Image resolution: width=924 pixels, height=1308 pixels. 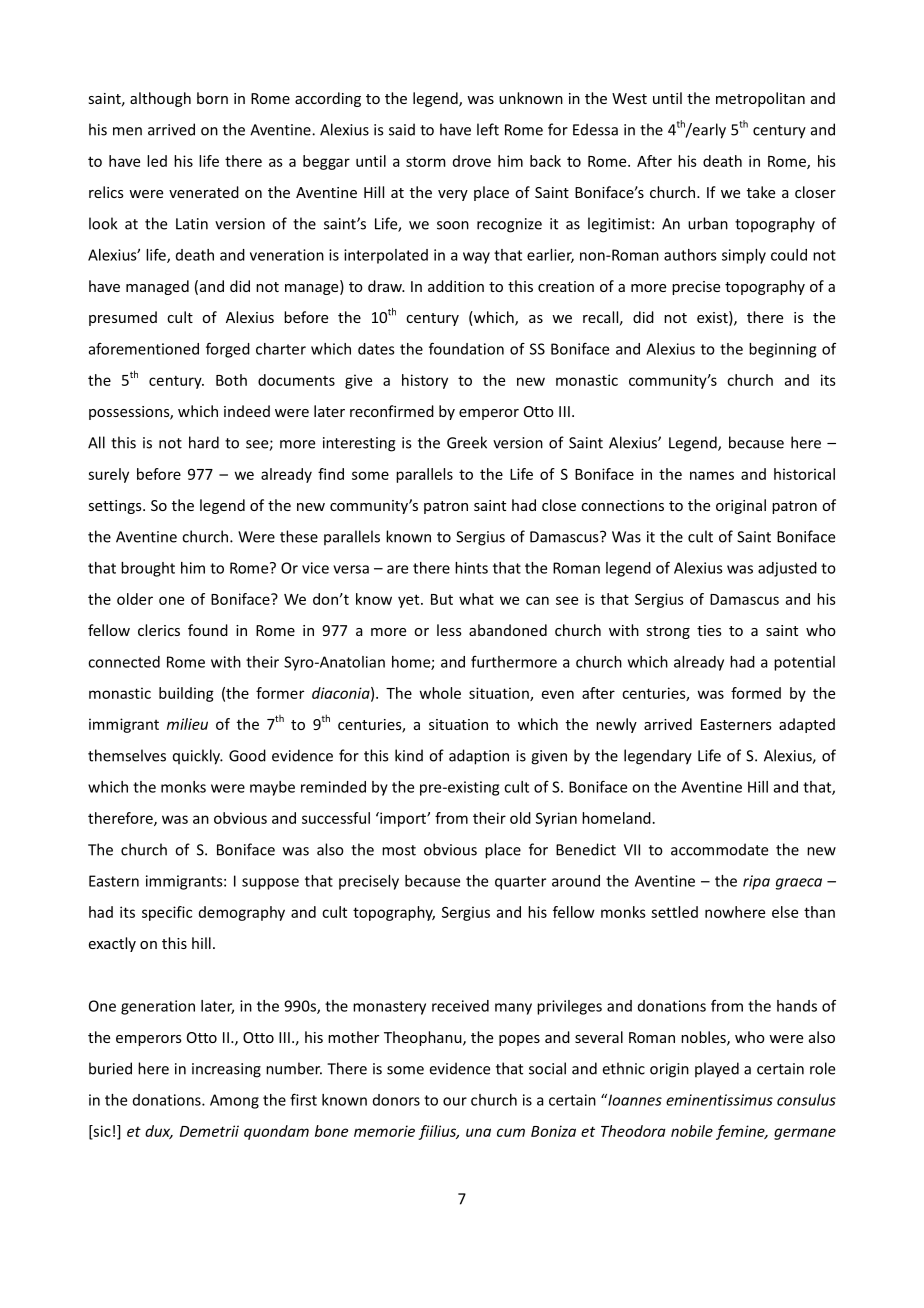 I want to click on quickly, so click(x=197, y=757).
